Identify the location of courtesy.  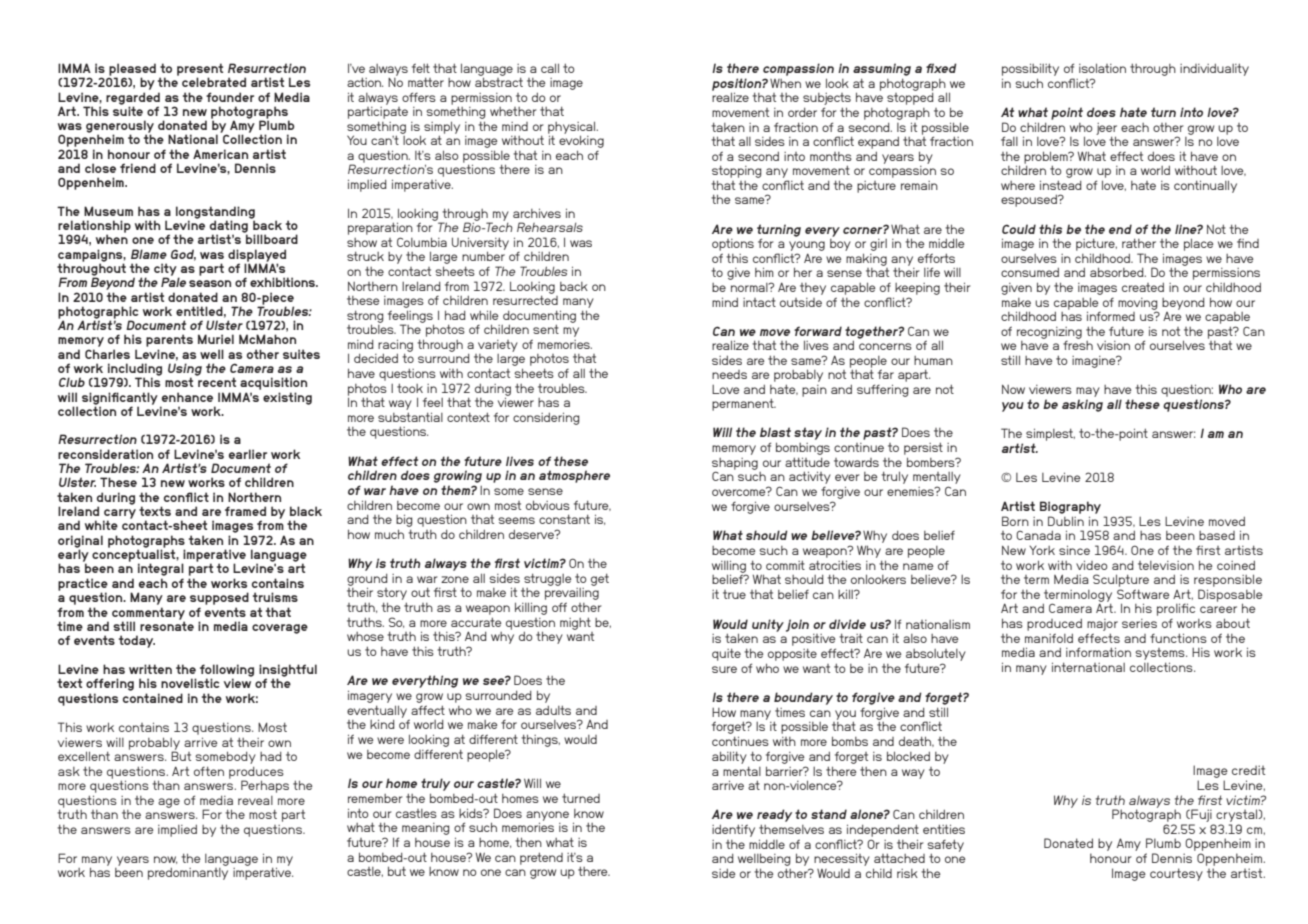
(1176, 874).
